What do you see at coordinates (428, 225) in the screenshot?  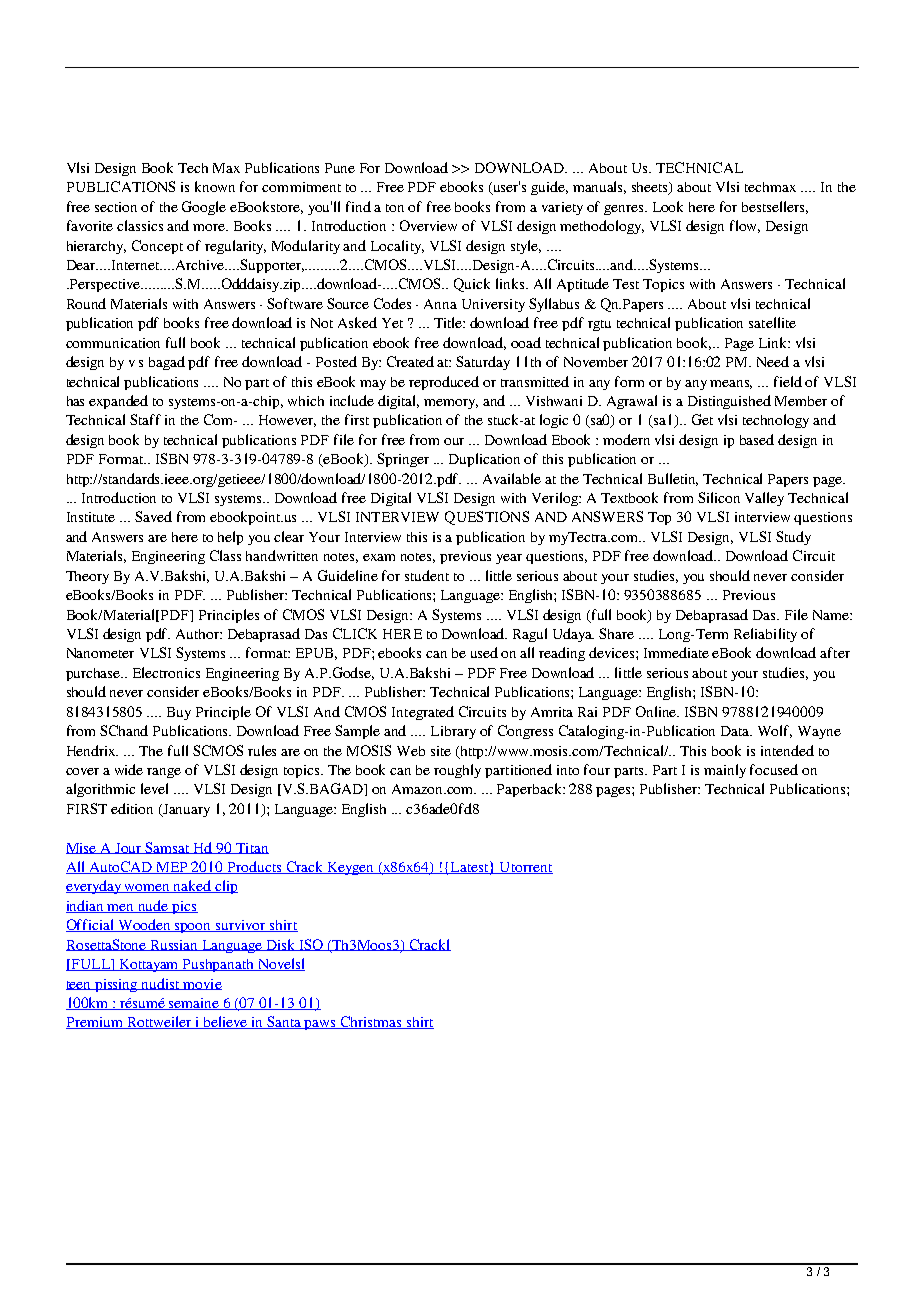 I see `Overview` at bounding box center [428, 225].
